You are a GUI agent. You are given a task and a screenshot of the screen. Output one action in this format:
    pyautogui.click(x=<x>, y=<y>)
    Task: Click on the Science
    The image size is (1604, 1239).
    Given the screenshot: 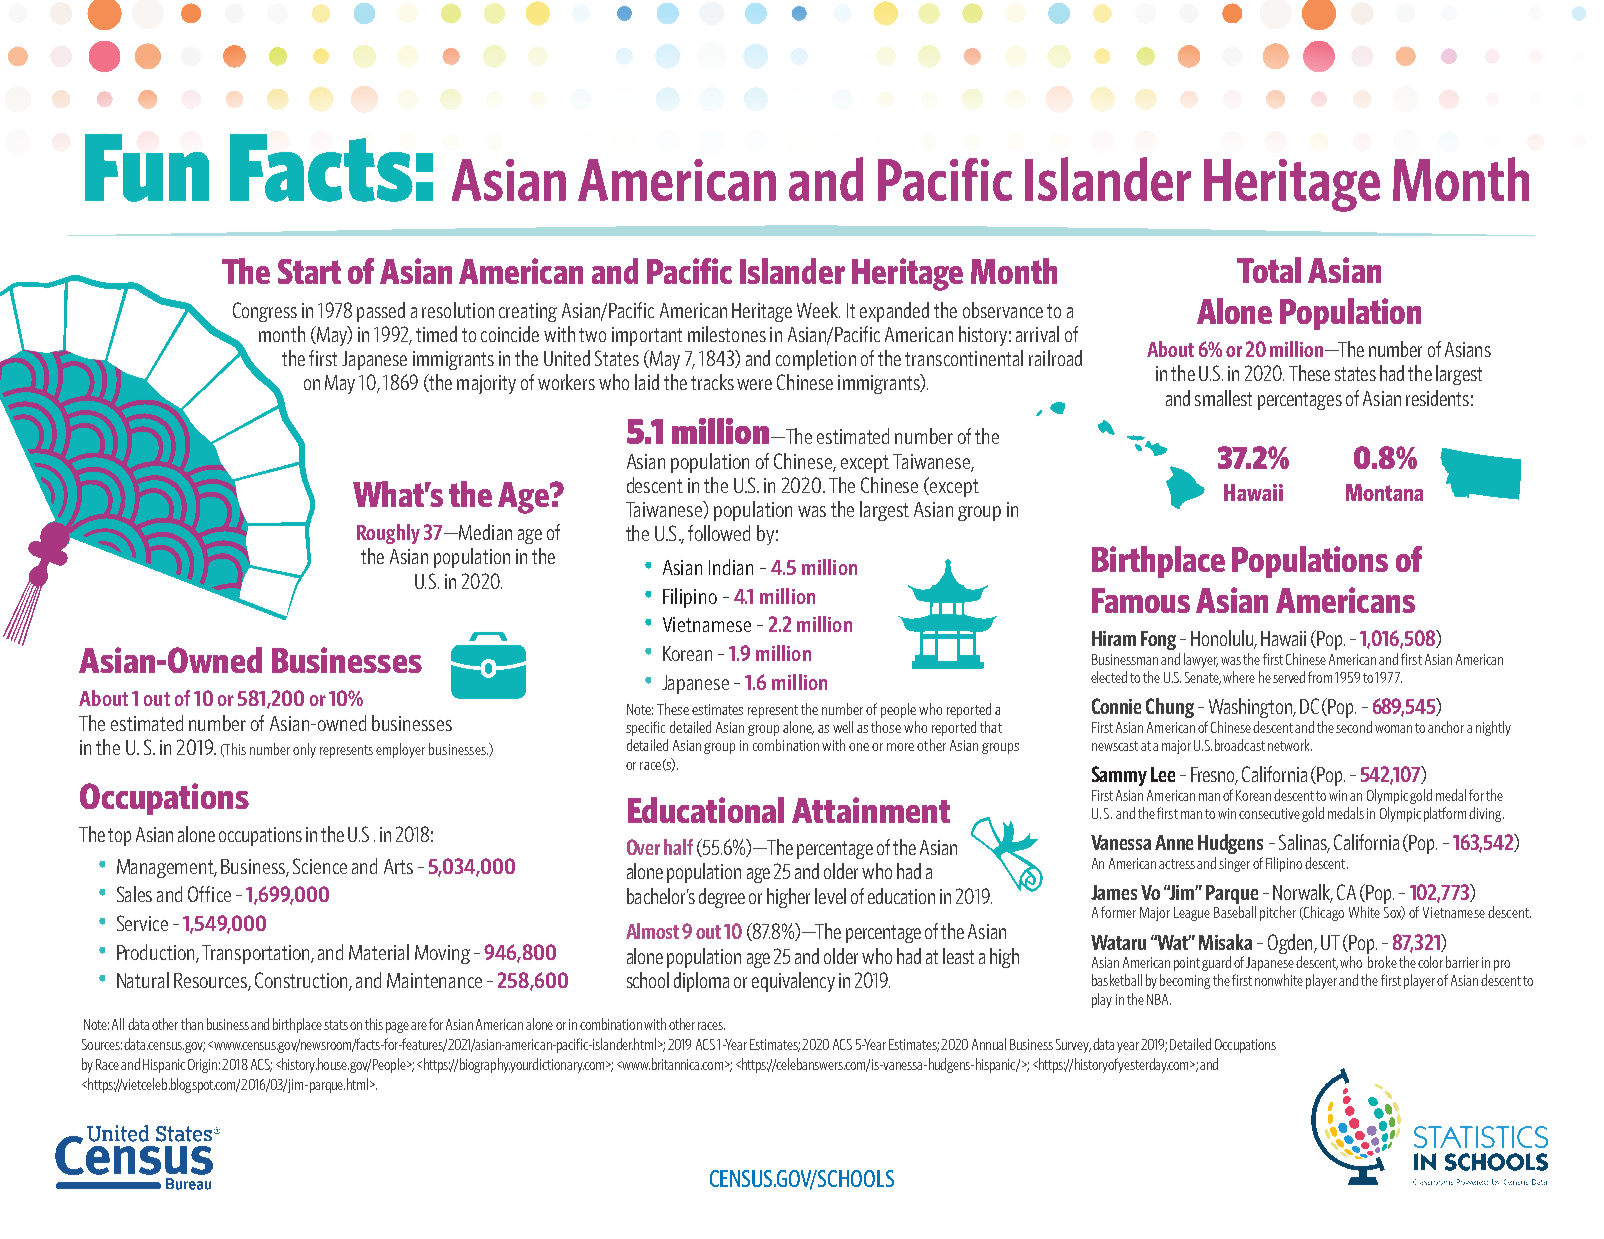 What is the action you would take?
    pyautogui.click(x=320, y=866)
